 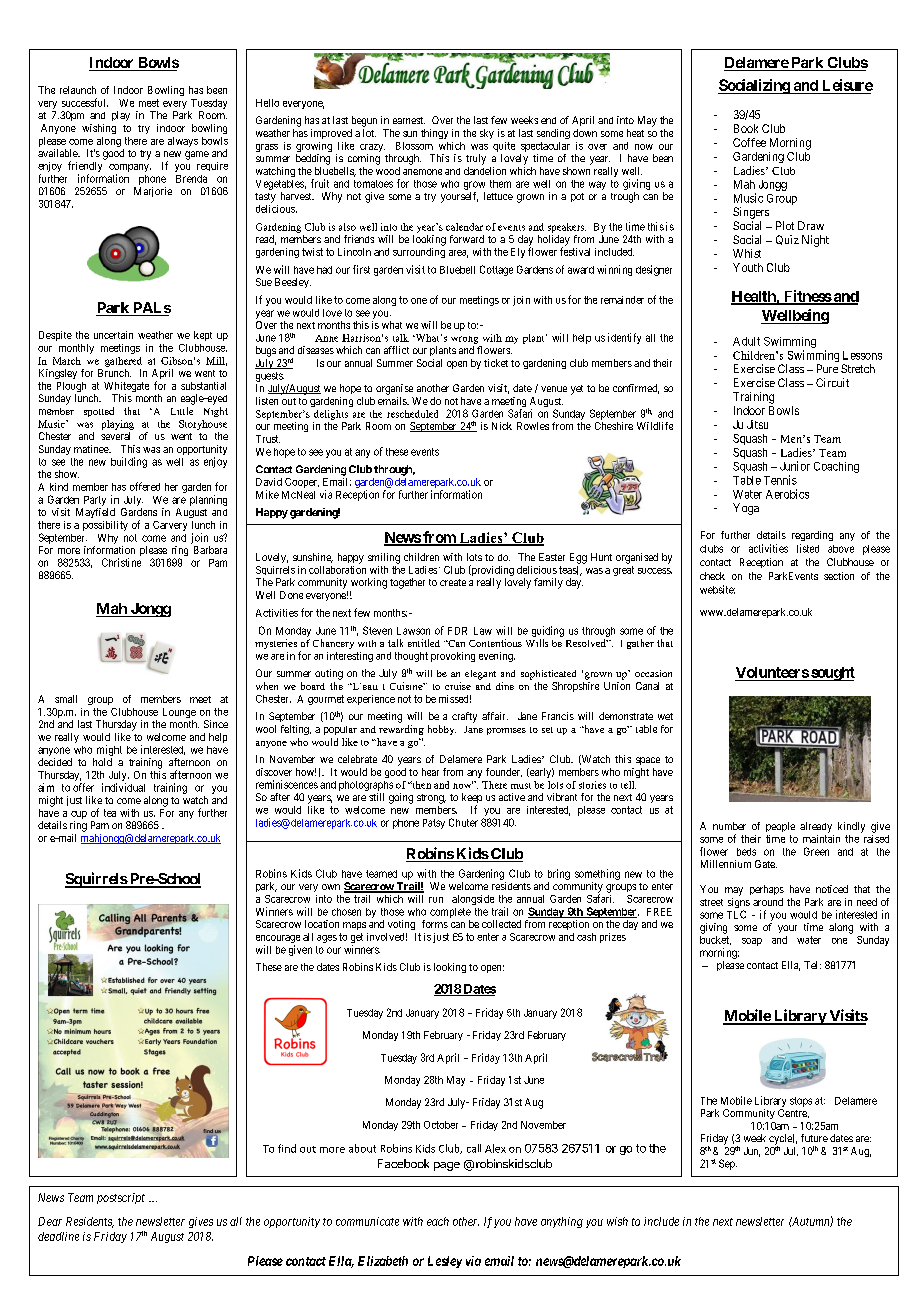 I want to click on Coffee, so click(x=749, y=142).
